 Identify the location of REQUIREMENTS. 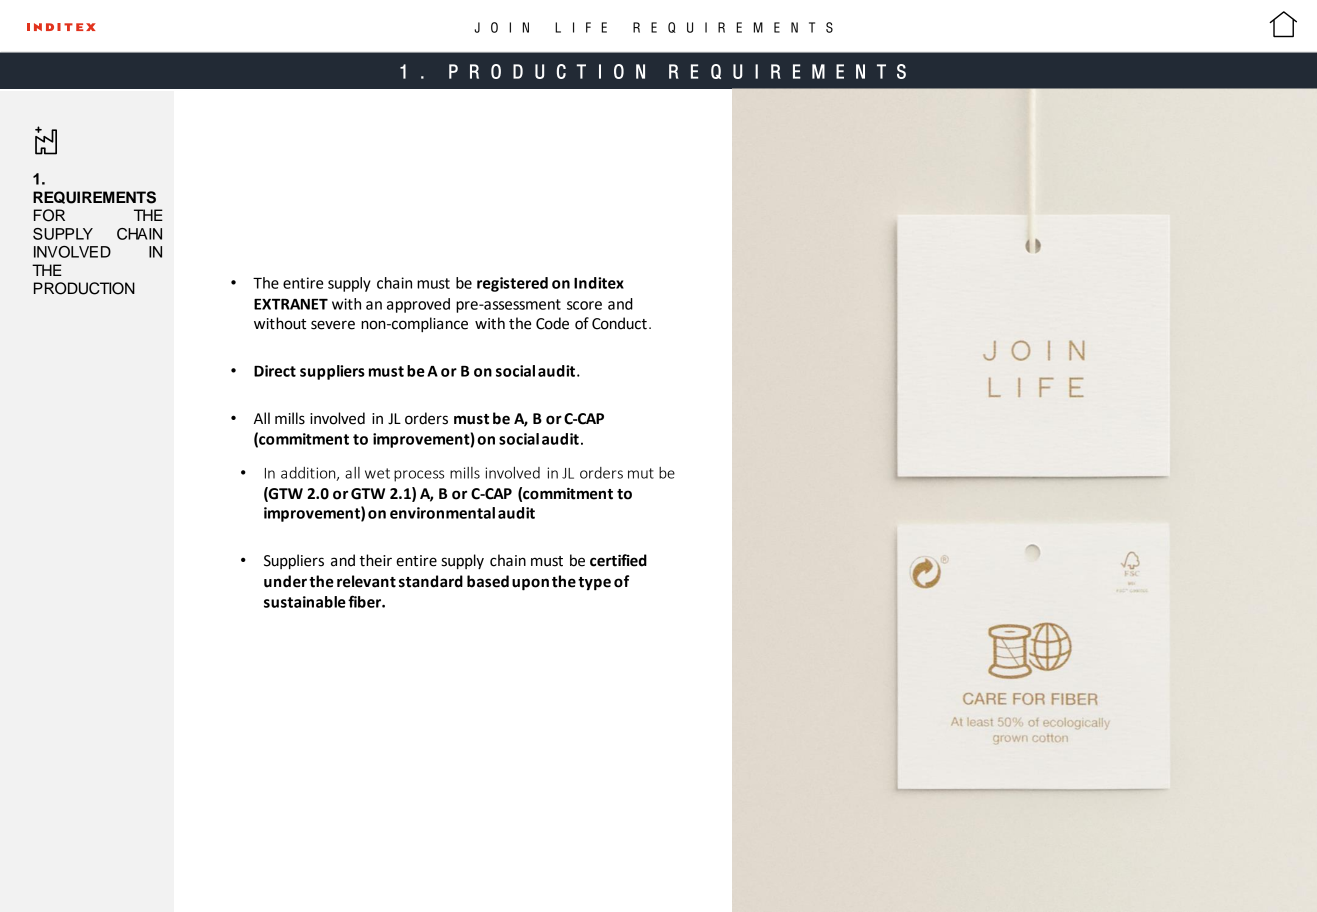
(94, 197).
